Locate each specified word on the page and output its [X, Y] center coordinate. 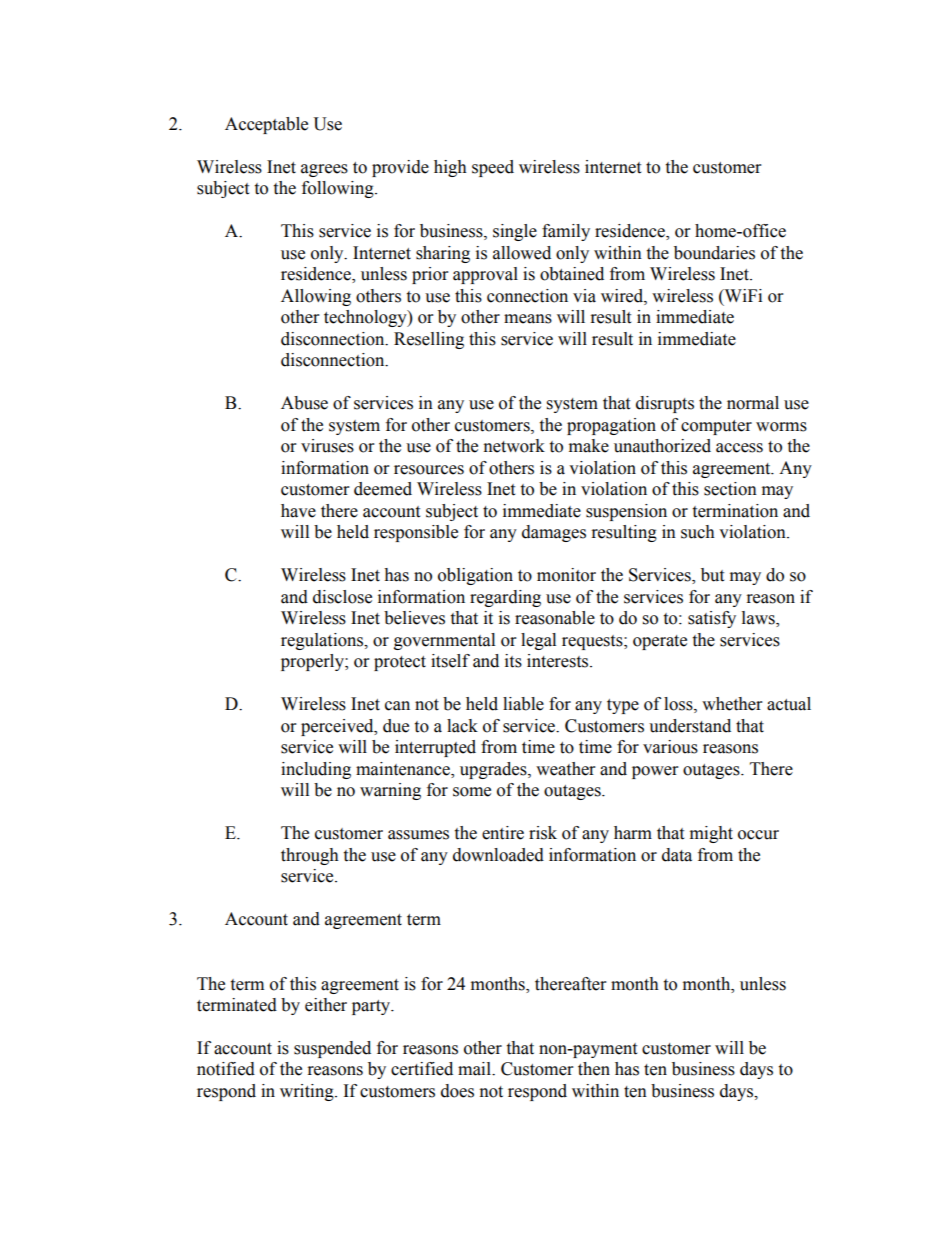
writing [308, 1092]
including [316, 770]
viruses [327, 446]
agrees [324, 170]
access [739, 448]
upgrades [494, 770]
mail [475, 1069]
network [514, 446]
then [594, 1069]
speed [493, 168]
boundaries [714, 253]
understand [690, 726]
